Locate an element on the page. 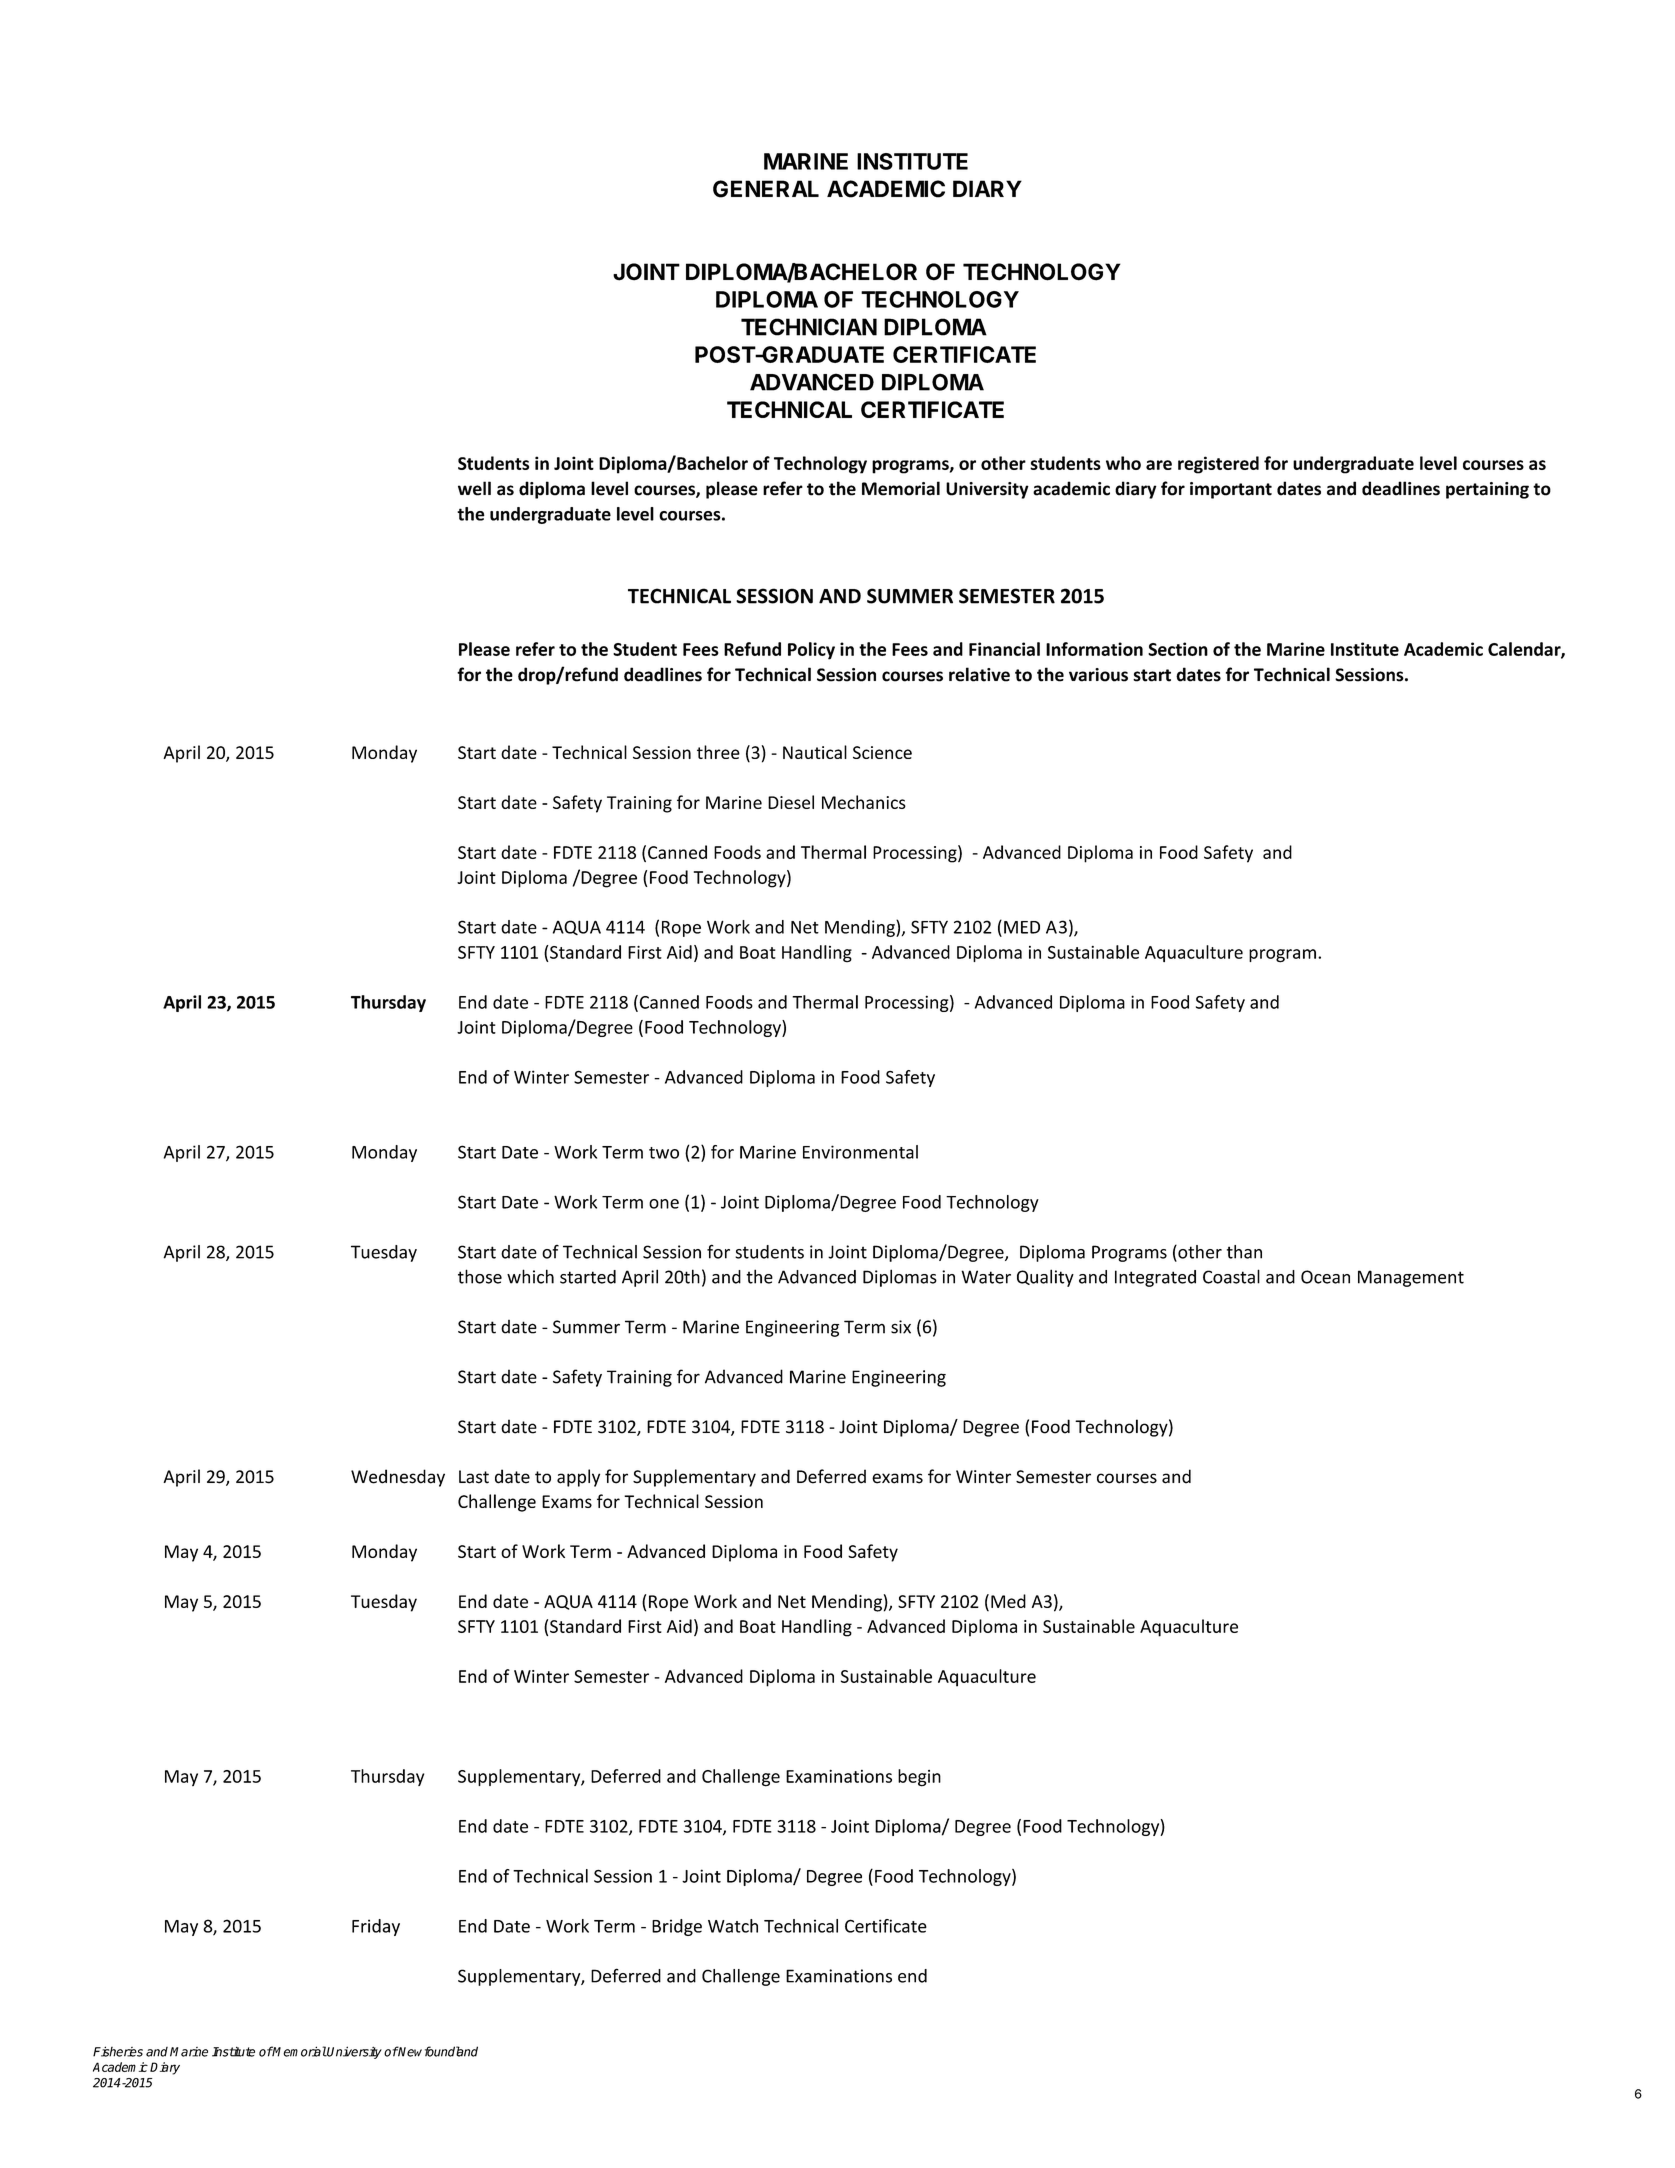  GENERAL is located at coordinates (766, 189).
